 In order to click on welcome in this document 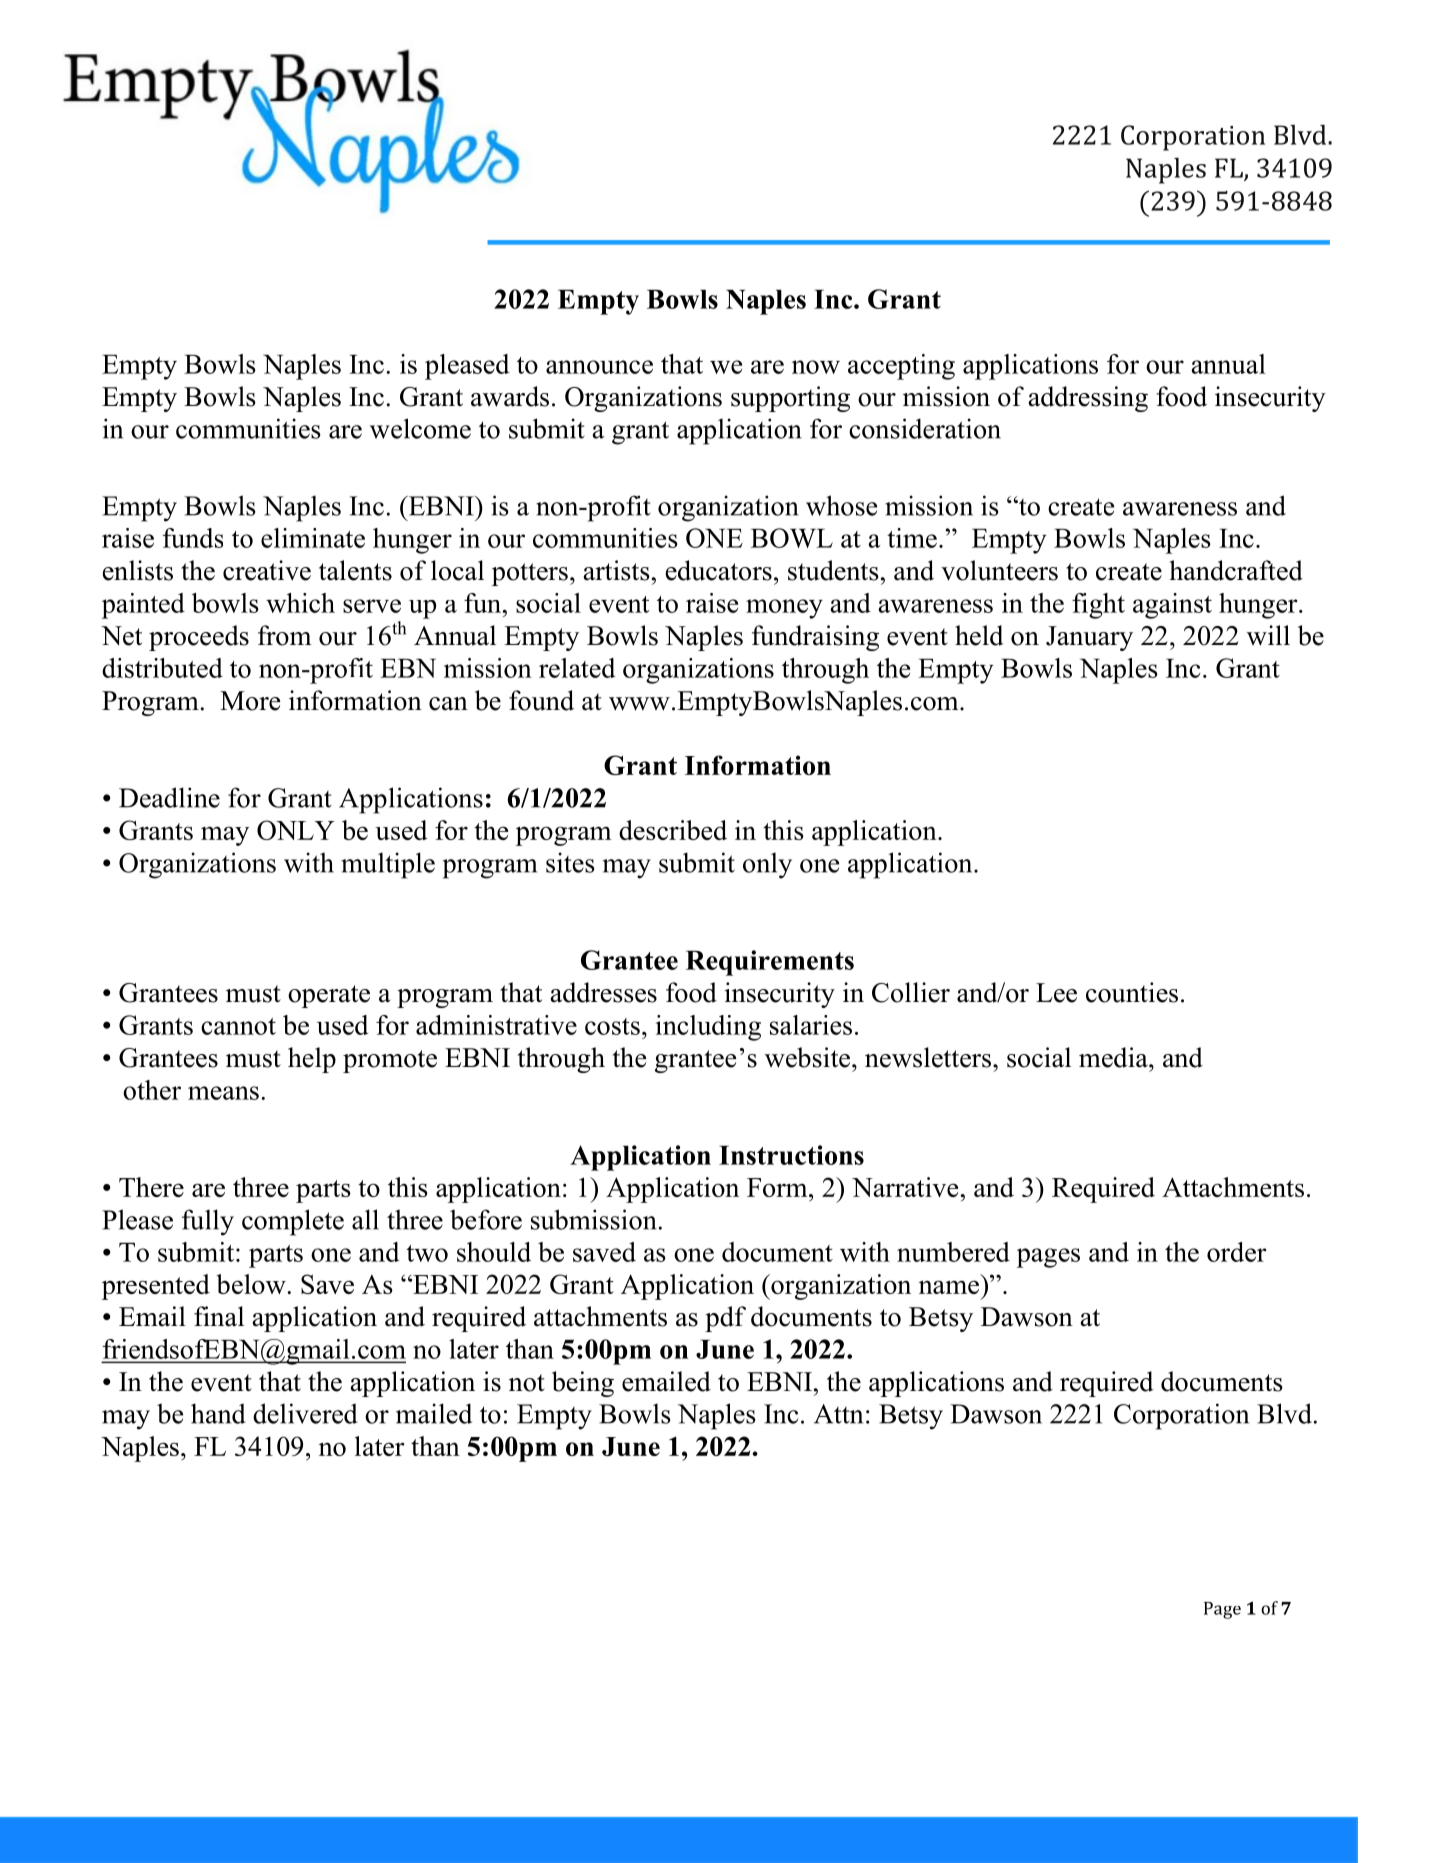, I will do `click(420, 428)`.
